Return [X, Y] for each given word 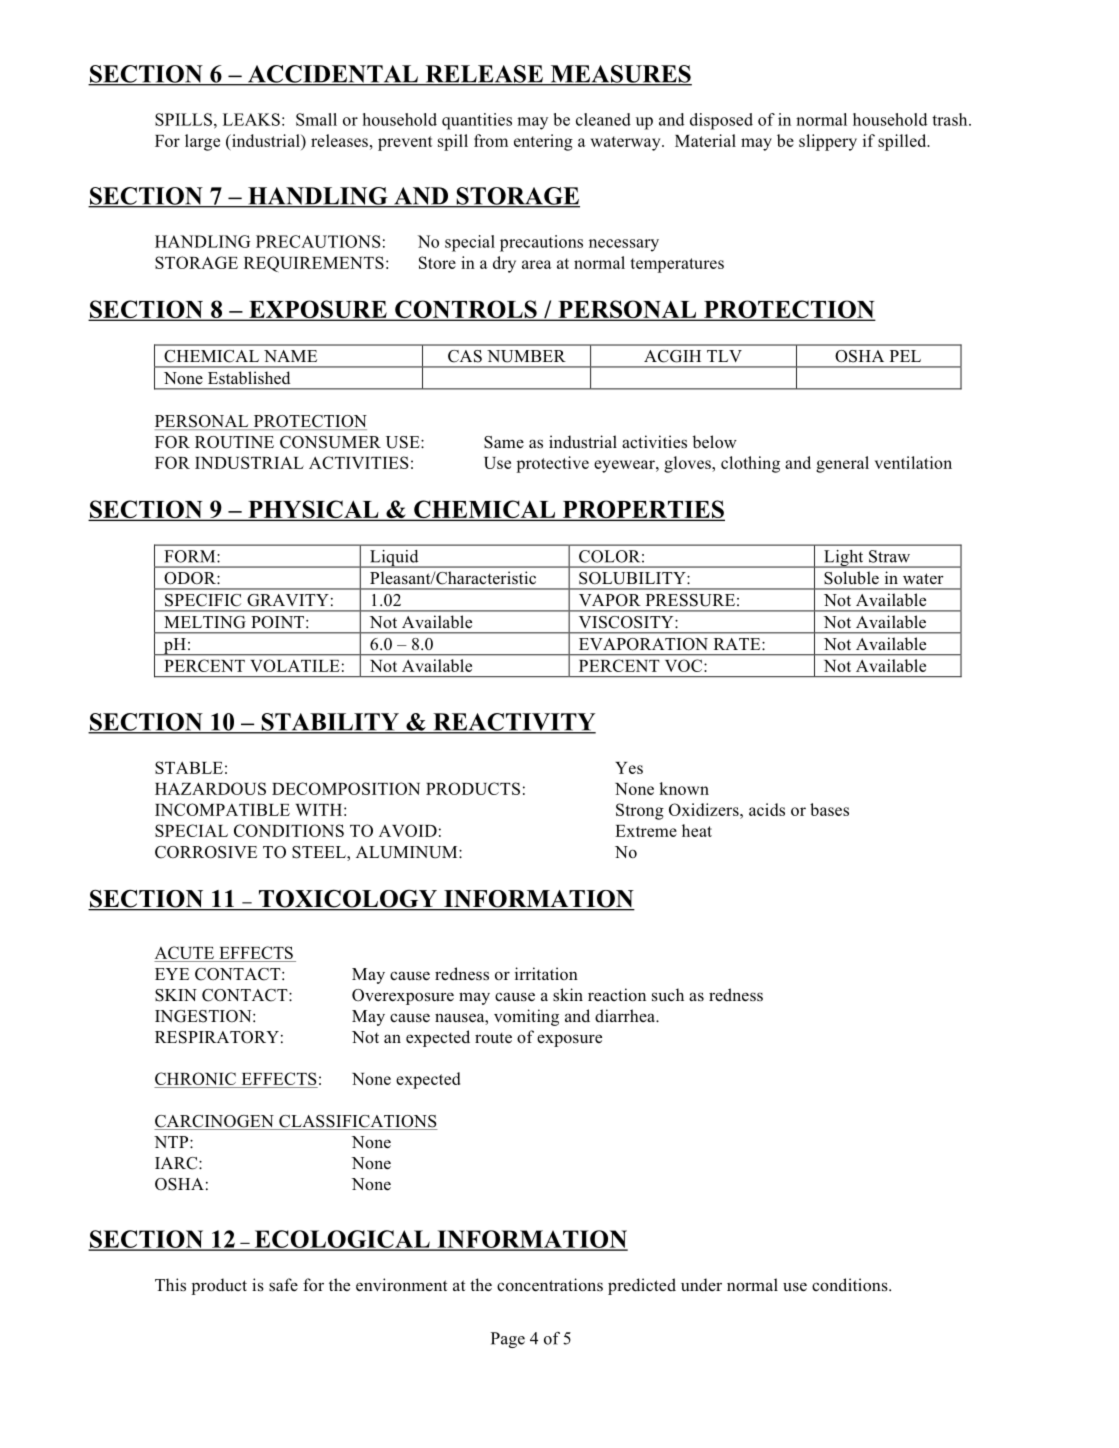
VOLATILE [295, 665]
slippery [828, 142]
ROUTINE [234, 442]
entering [543, 142]
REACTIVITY [513, 723]
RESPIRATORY [217, 1037]
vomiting [526, 1017]
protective [552, 464]
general [842, 464]
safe [283, 1285]
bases [829, 809]
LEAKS [251, 119]
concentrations [550, 1285]
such [668, 995]
